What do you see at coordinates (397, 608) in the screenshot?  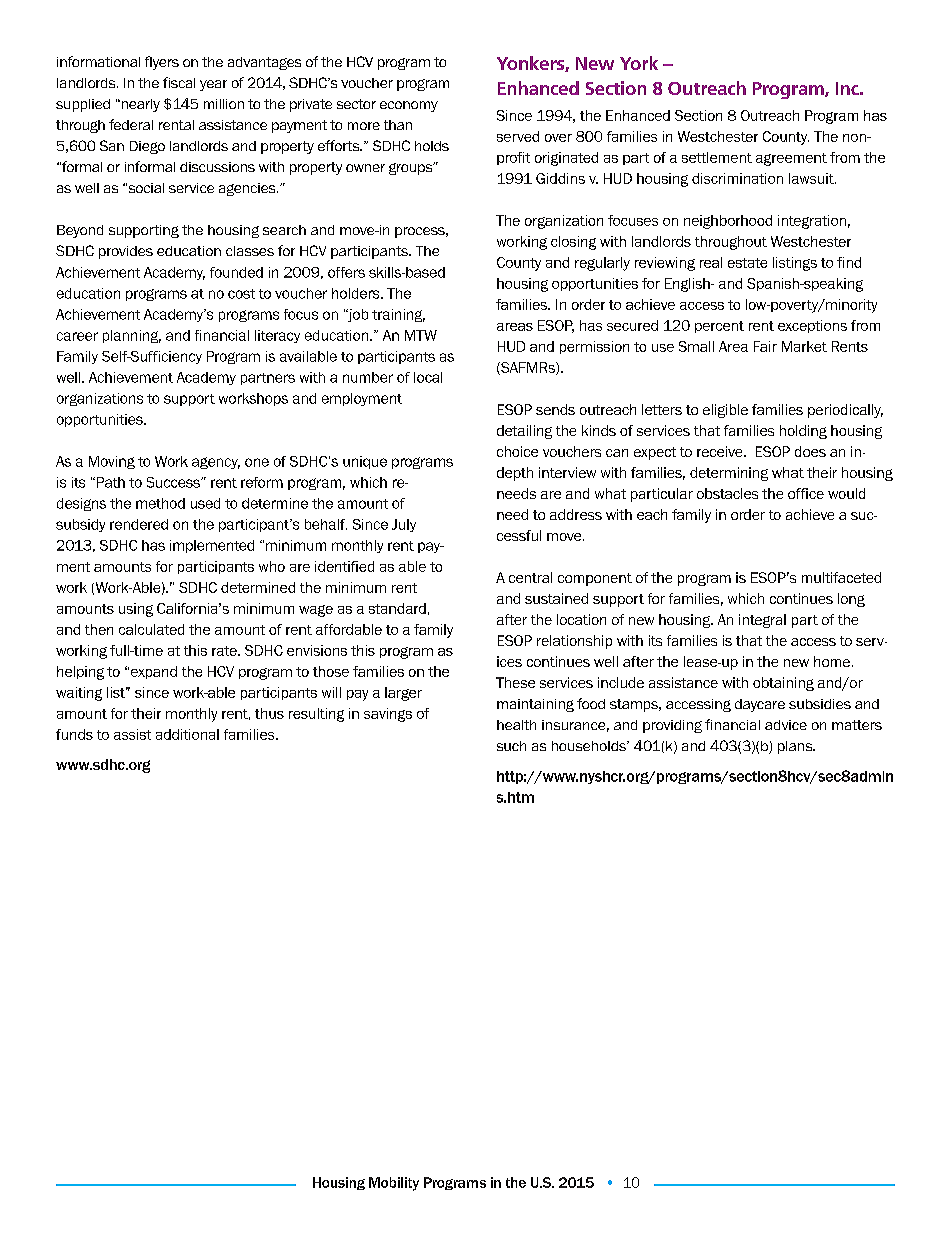 I see `standard` at bounding box center [397, 608].
